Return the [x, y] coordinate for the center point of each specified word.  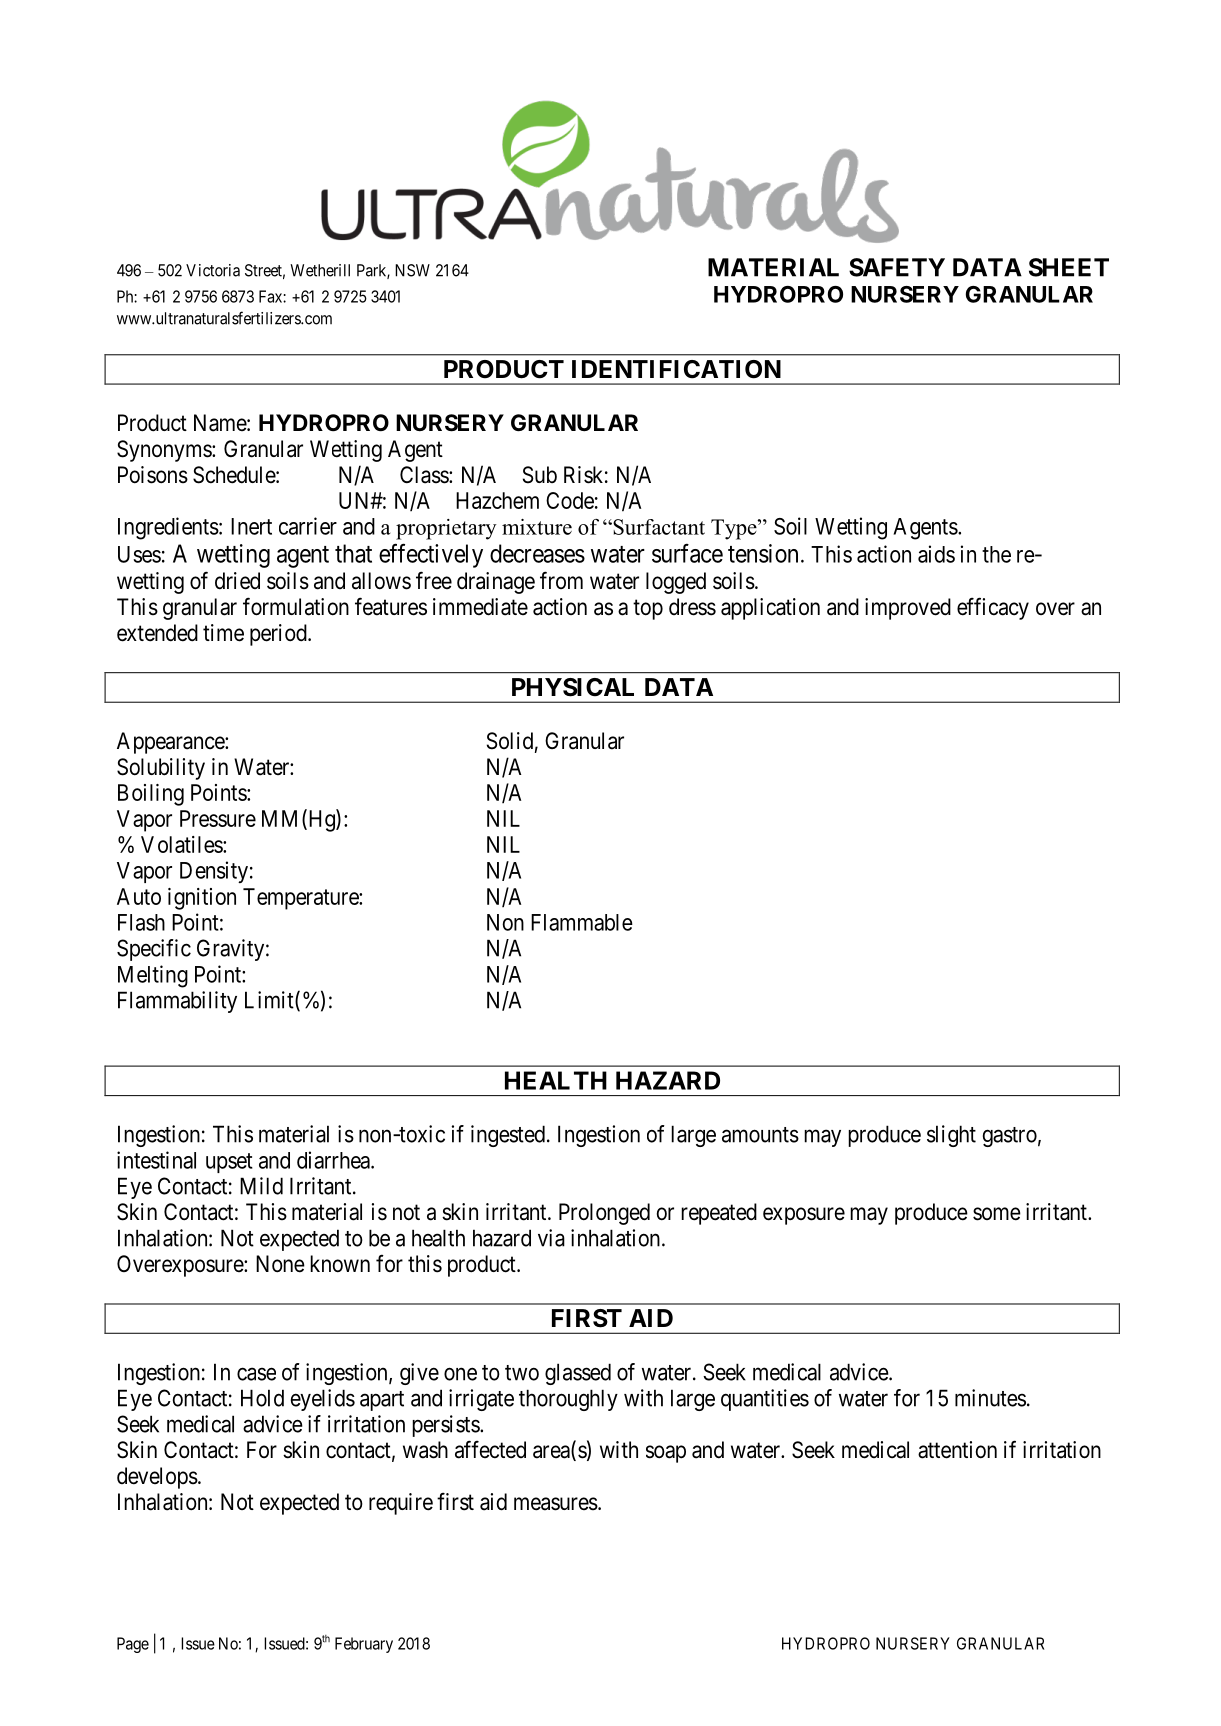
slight [951, 1136]
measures [556, 1504]
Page [133, 1645]
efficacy [993, 608]
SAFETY [897, 267]
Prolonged [604, 1214]
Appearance [171, 743]
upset [229, 1163]
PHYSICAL [573, 687]
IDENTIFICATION [676, 369]
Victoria [213, 270]
